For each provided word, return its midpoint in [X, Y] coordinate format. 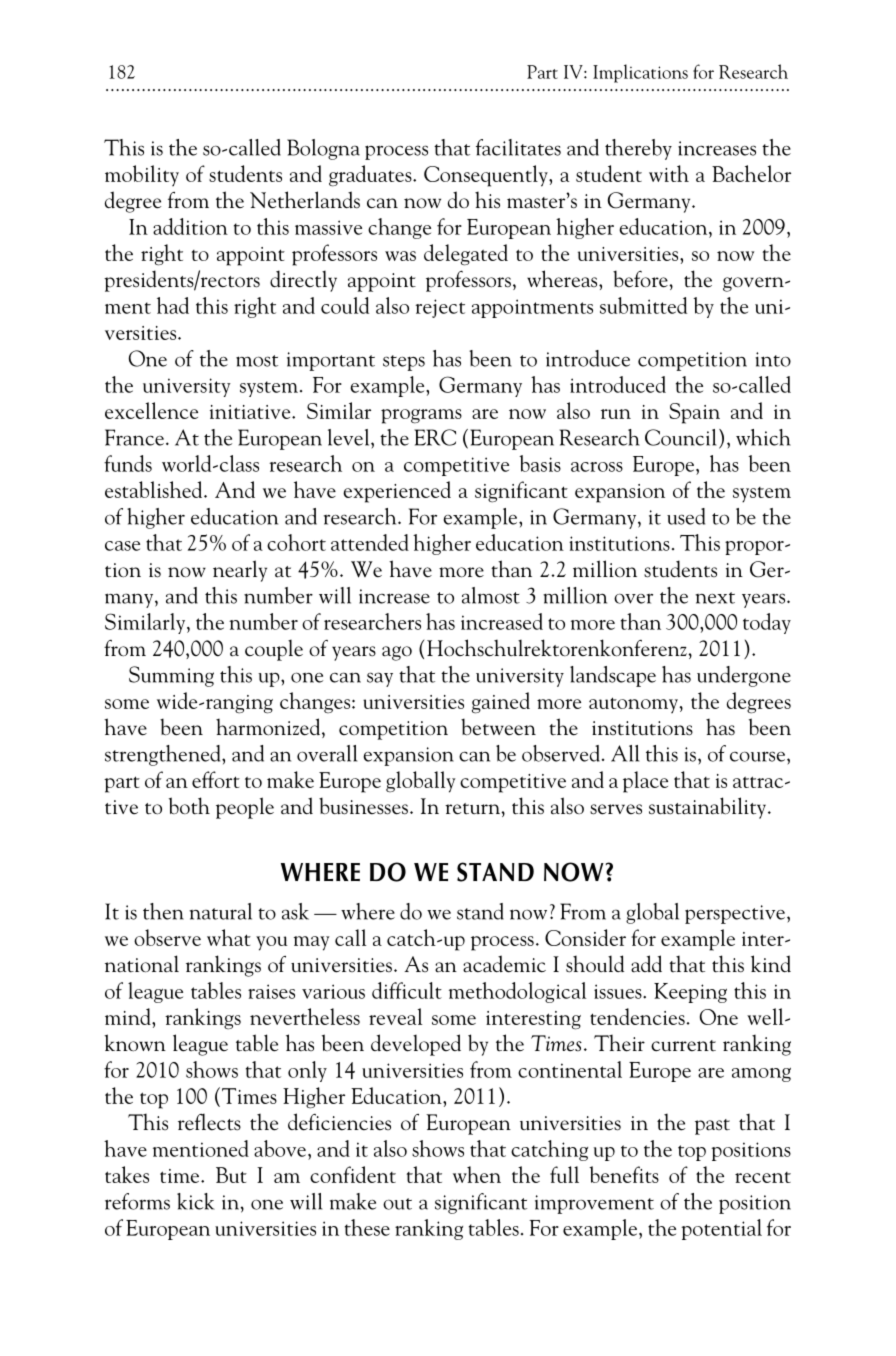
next [715, 598]
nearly [240, 571]
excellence [151, 410]
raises [271, 991]
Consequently [487, 176]
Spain [694, 413]
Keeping [690, 993]
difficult [407, 990]
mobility [142, 176]
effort [216, 779]
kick [196, 1201]
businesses [363, 806]
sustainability [709, 808]
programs [421, 416]
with [669, 173]
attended [370, 542]
